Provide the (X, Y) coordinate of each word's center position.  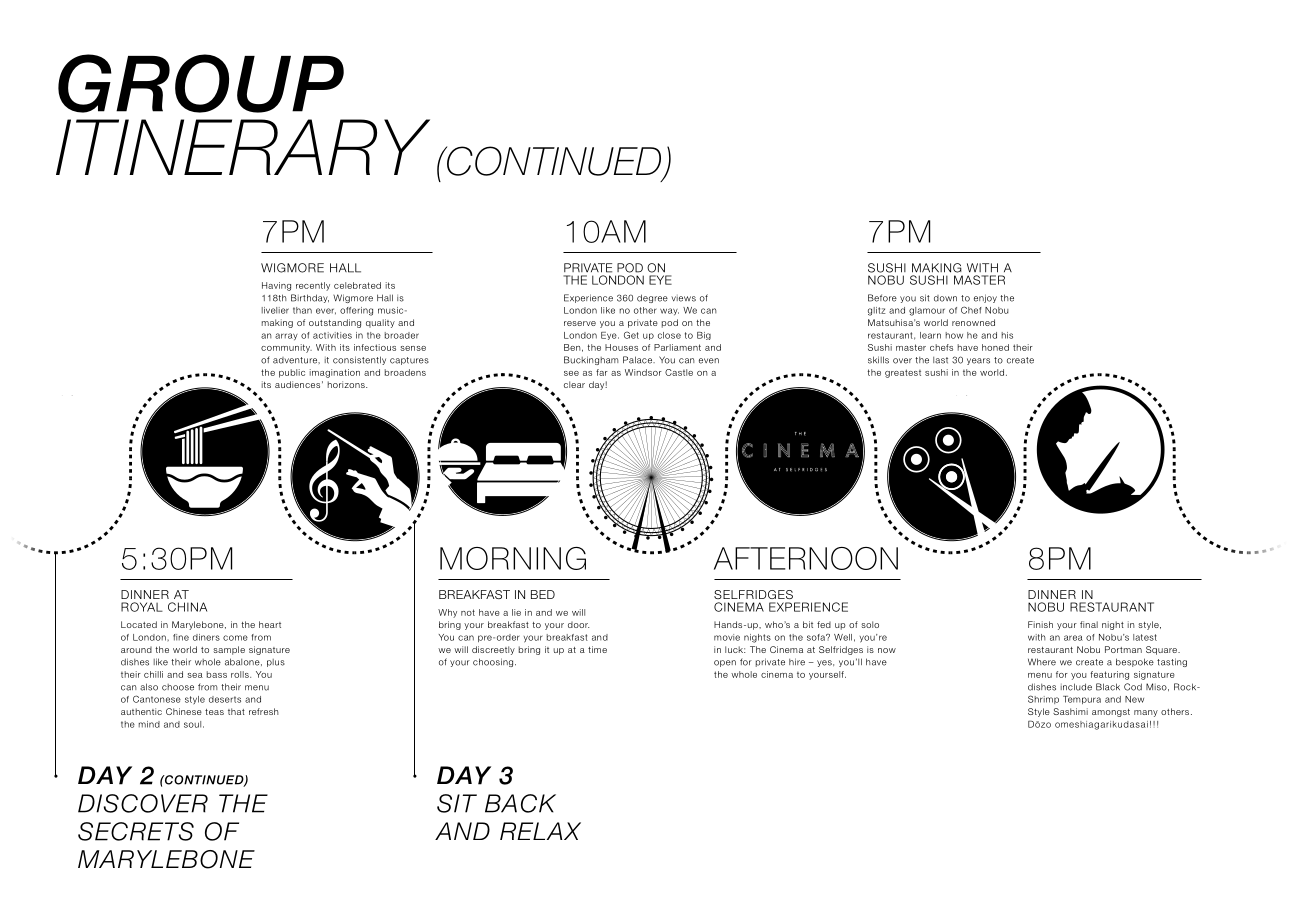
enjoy (985, 298)
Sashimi (1070, 711)
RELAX (540, 831)
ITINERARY (243, 147)
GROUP (201, 83)
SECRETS (136, 831)
